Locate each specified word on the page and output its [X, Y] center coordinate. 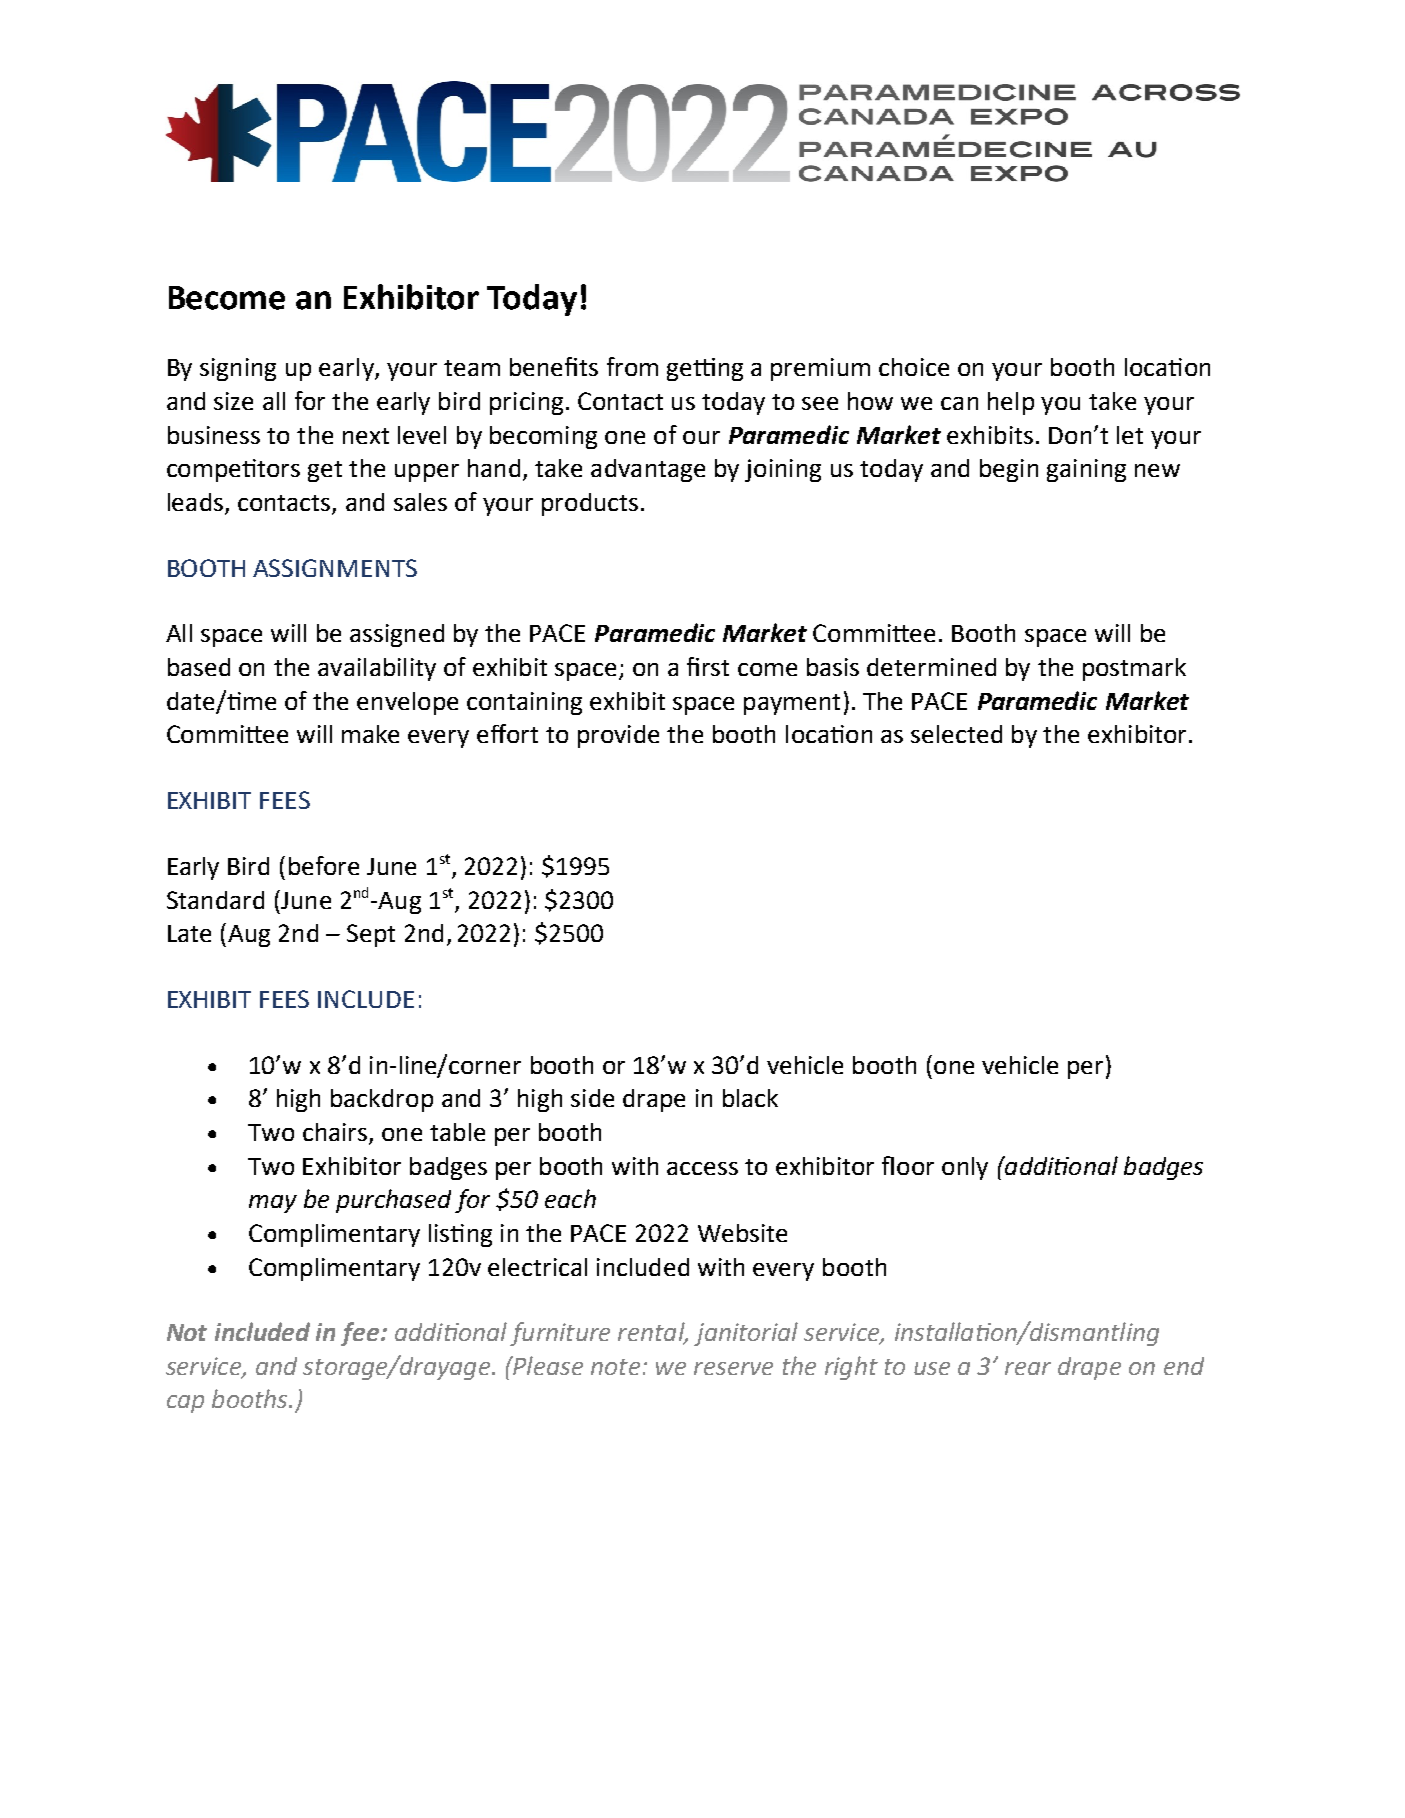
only [965, 1168]
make [370, 734]
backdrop [382, 1100]
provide [618, 736]
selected [956, 734]
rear [1028, 1368]
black [750, 1098]
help [1011, 403]
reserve [733, 1368]
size [233, 401]
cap [185, 1404]
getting [705, 369]
